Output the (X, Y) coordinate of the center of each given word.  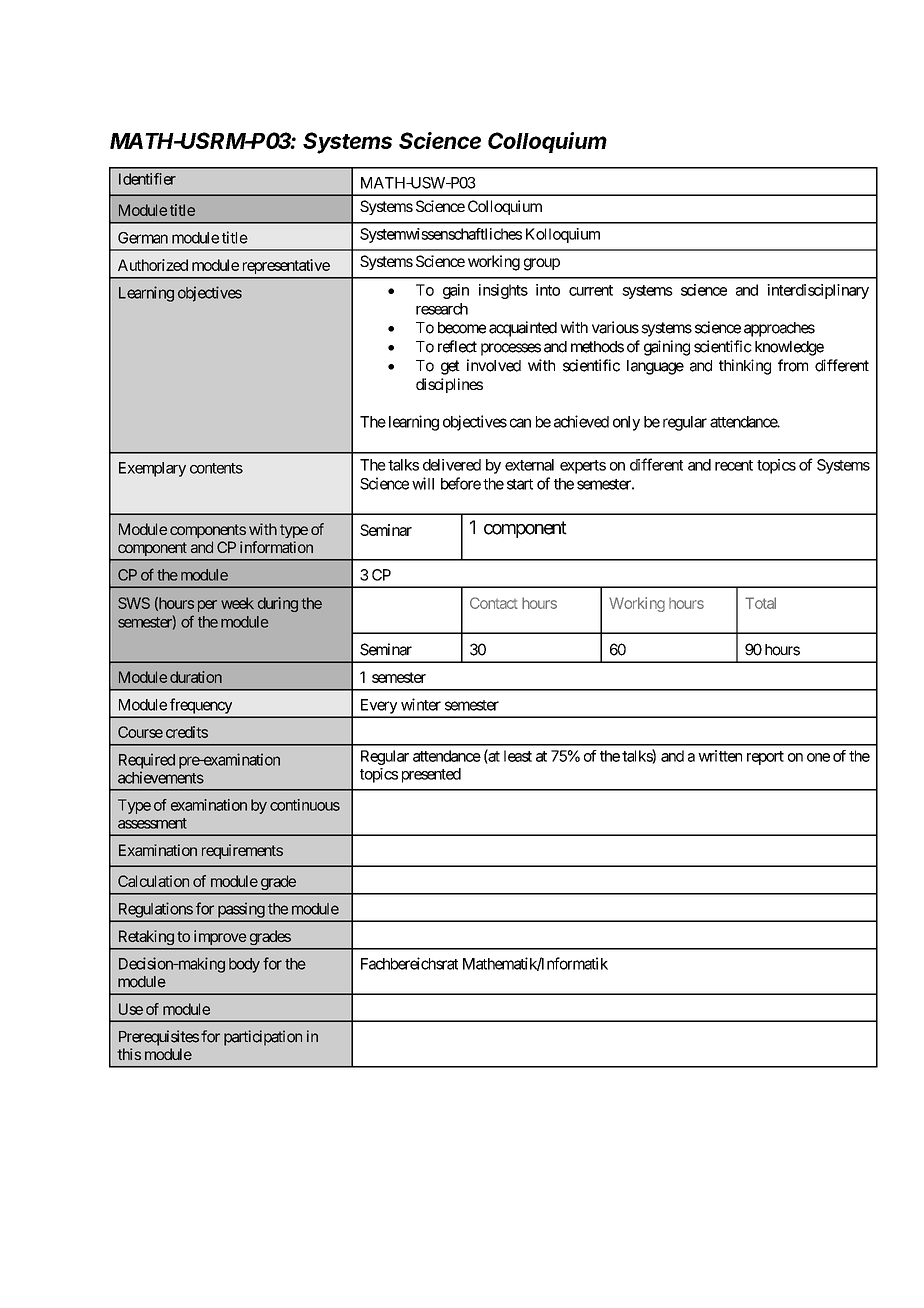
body (244, 965)
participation (263, 1038)
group (542, 264)
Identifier (147, 179)
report (765, 758)
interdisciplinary (818, 291)
